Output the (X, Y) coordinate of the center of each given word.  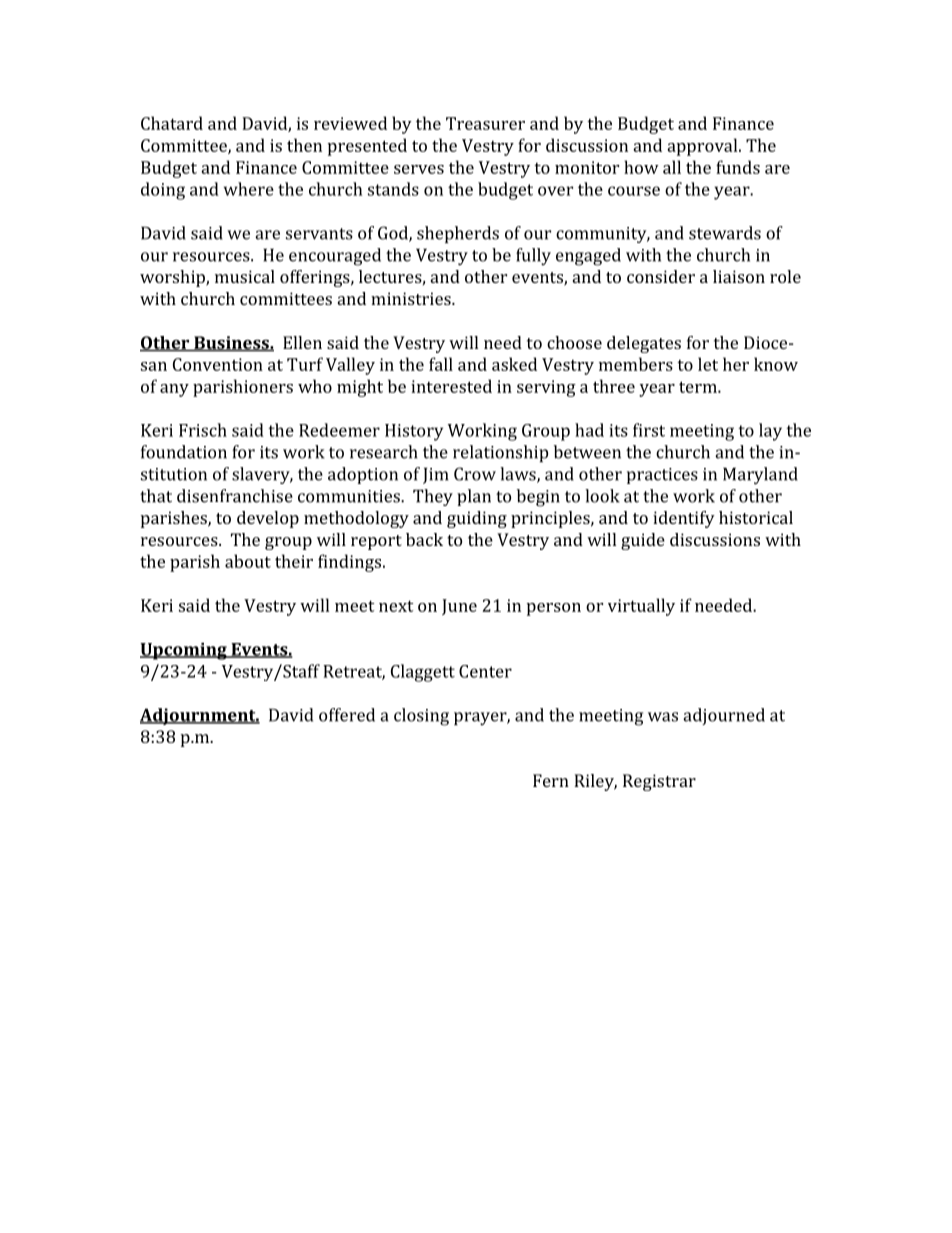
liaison (739, 276)
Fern (551, 780)
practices (662, 476)
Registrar (659, 782)
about (248, 561)
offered (347, 715)
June (459, 607)
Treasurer (485, 123)
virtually (641, 607)
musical (245, 276)
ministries (412, 298)
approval (703, 147)
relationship (500, 453)
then (304, 145)
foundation (184, 452)
